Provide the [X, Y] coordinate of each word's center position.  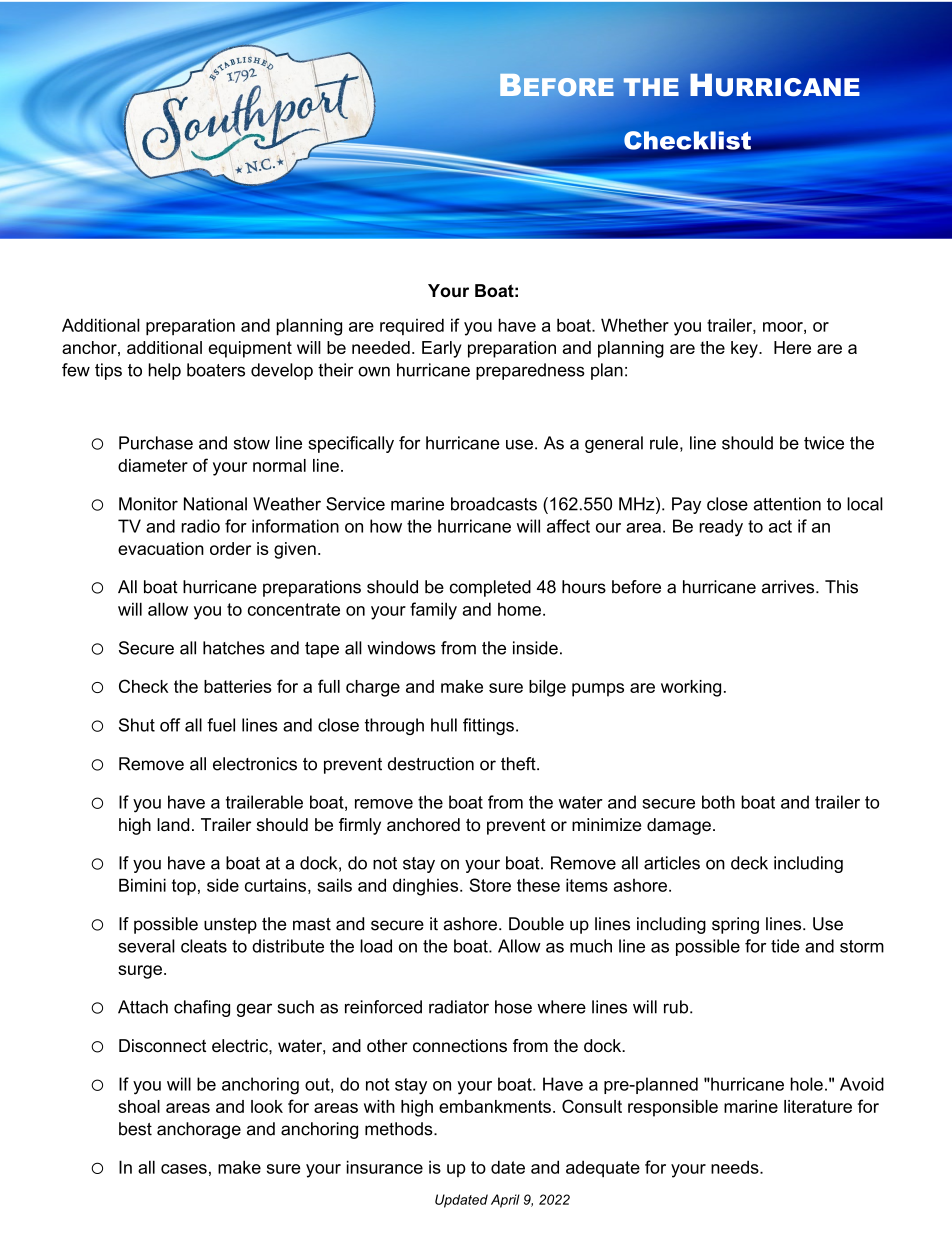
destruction [431, 764]
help [164, 371]
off [170, 725]
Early [442, 349]
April [505, 1201]
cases [184, 1169]
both [718, 802]
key [745, 349]
